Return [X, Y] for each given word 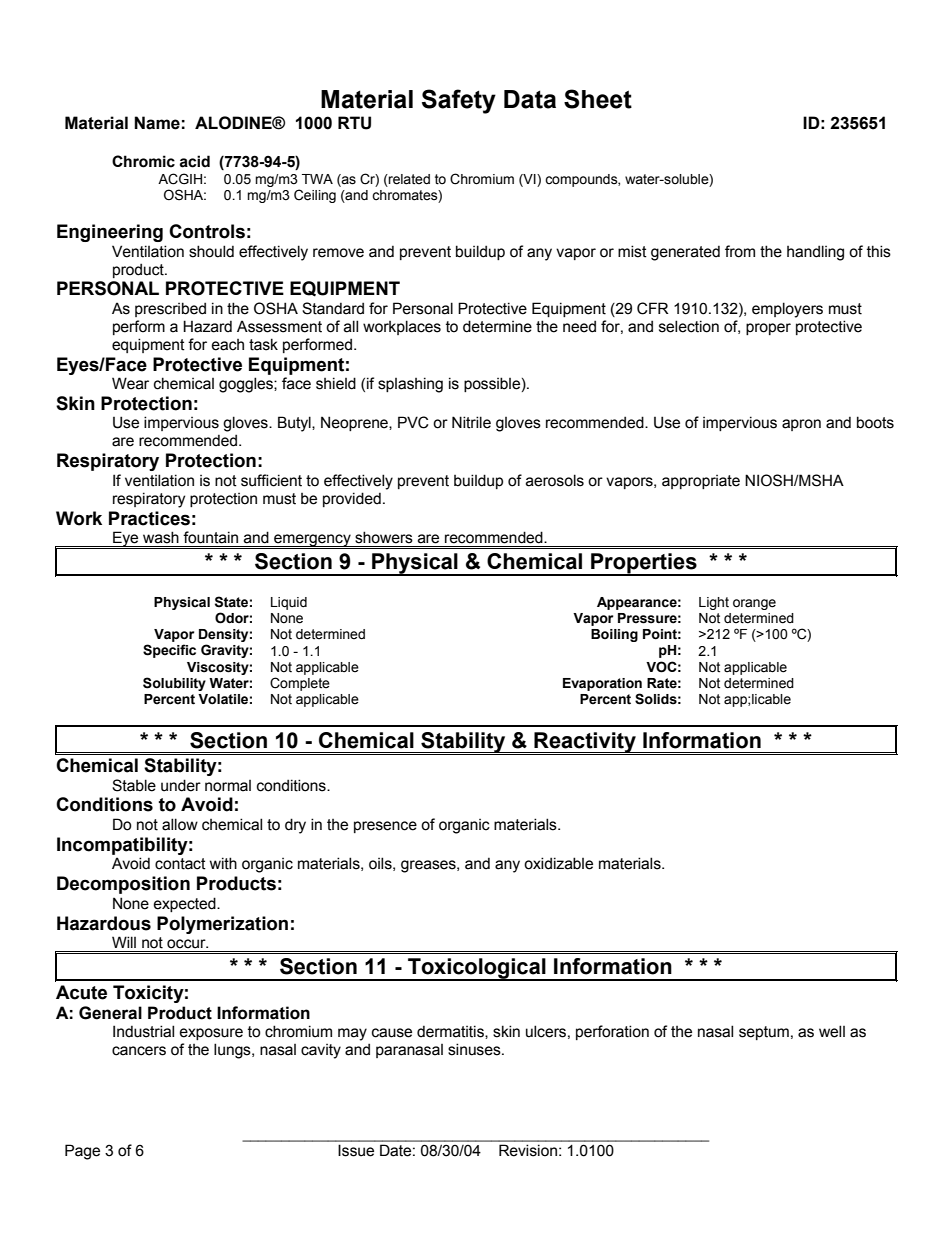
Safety [459, 101]
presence [385, 827]
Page [82, 1152]
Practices [149, 518]
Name [157, 123]
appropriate [701, 482]
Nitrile [471, 422]
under [181, 785]
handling [815, 253]
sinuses [475, 1049]
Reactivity [585, 743]
